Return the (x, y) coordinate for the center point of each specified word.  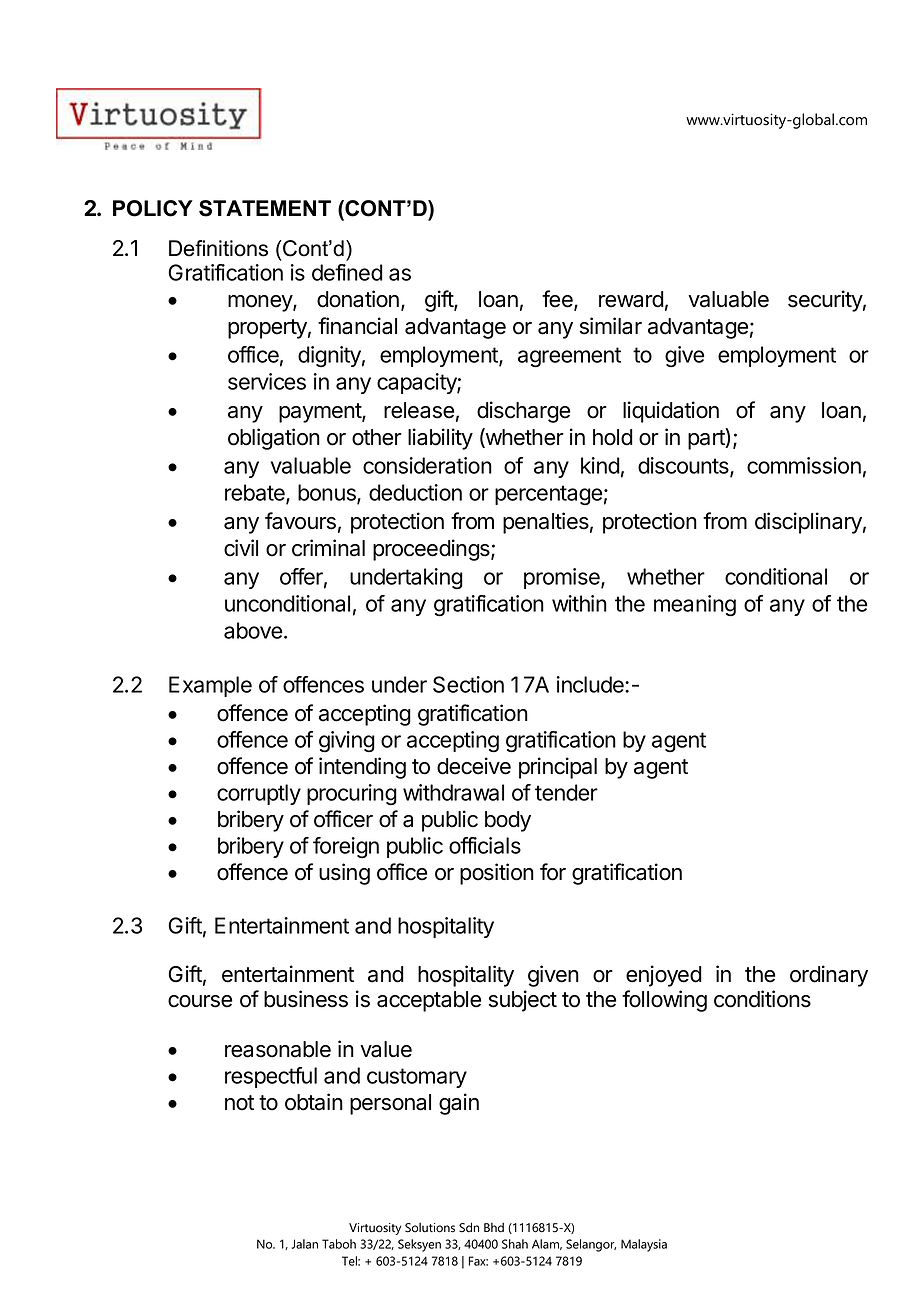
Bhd (494, 1227)
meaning (695, 606)
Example (210, 686)
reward (631, 299)
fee (558, 300)
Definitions (218, 248)
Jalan (305, 1244)
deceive (474, 766)
